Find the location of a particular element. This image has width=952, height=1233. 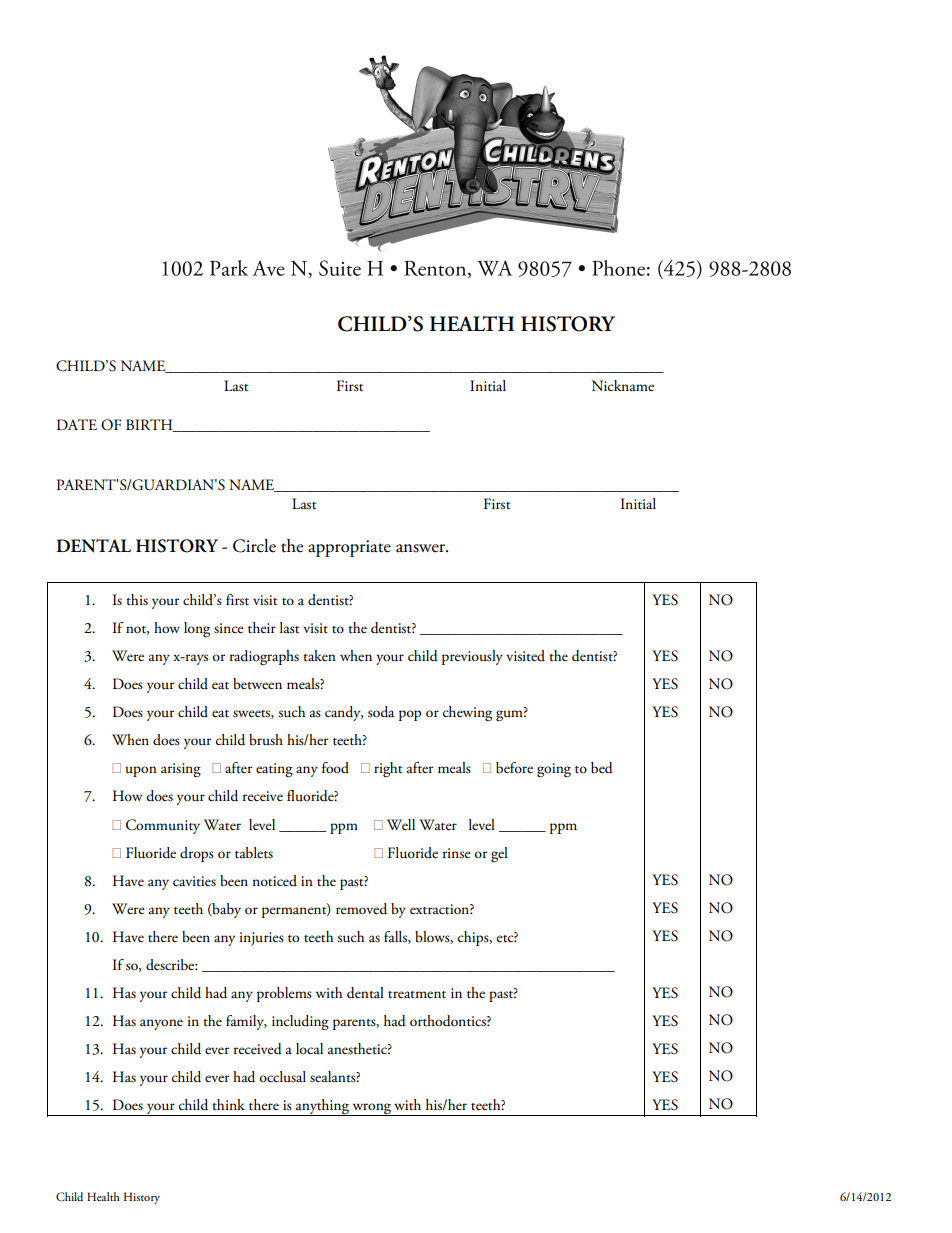

DATE is located at coordinates (77, 424).
